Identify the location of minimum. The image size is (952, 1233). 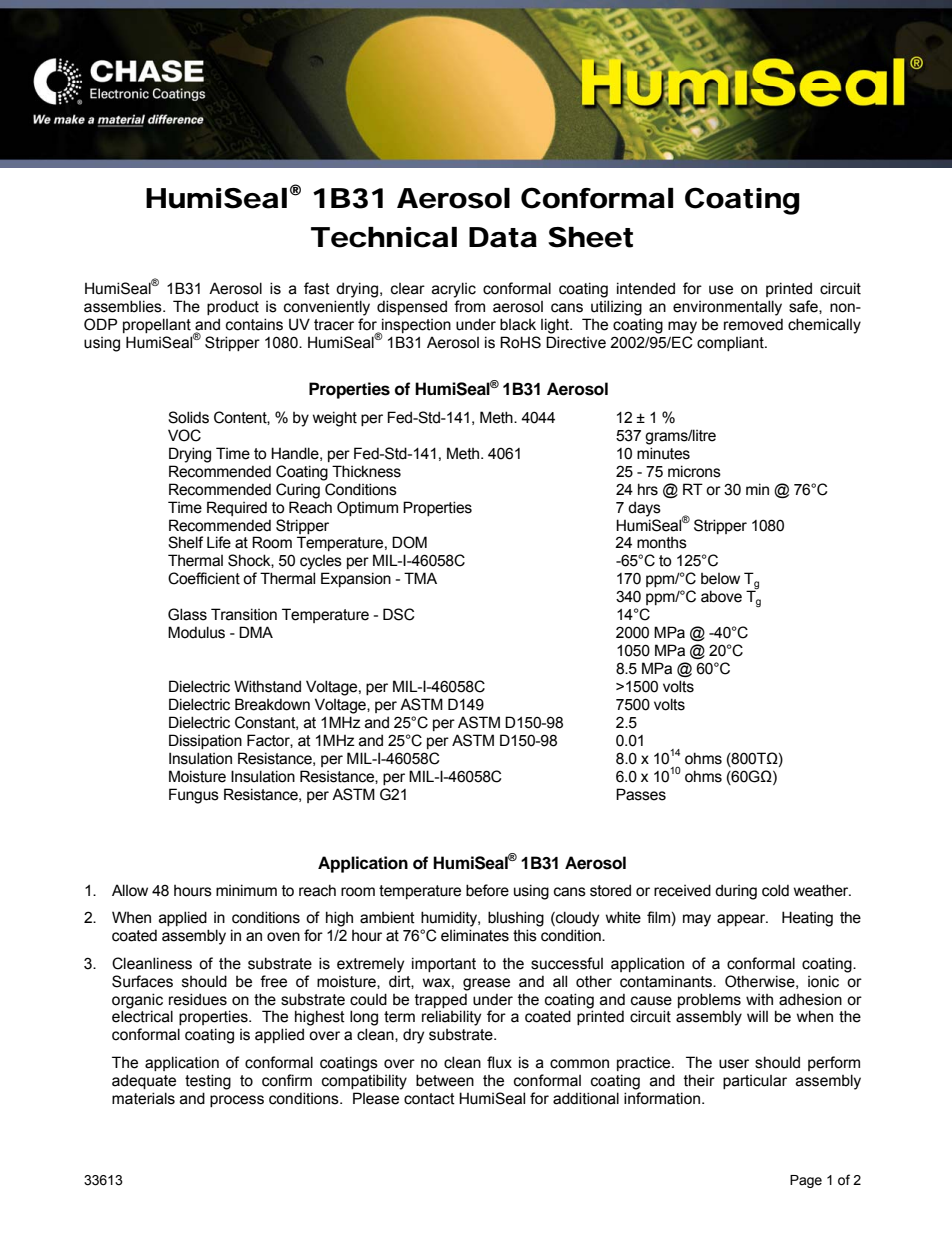
(246, 890).
